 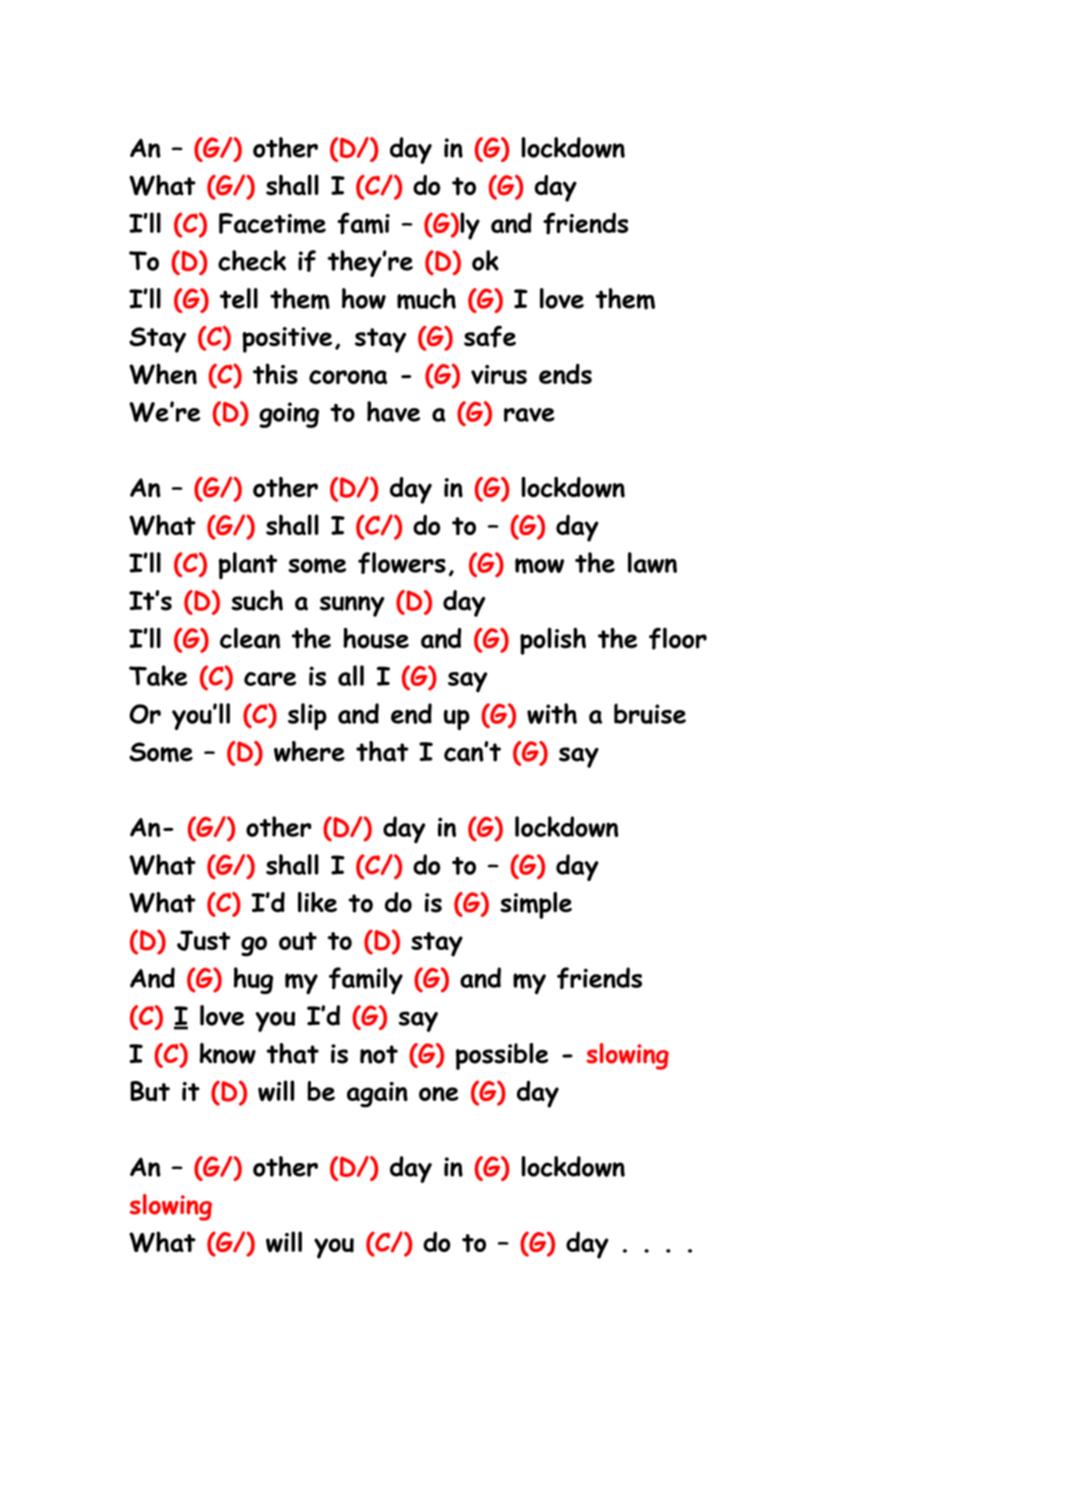 I want to click on like, so click(x=317, y=902).
